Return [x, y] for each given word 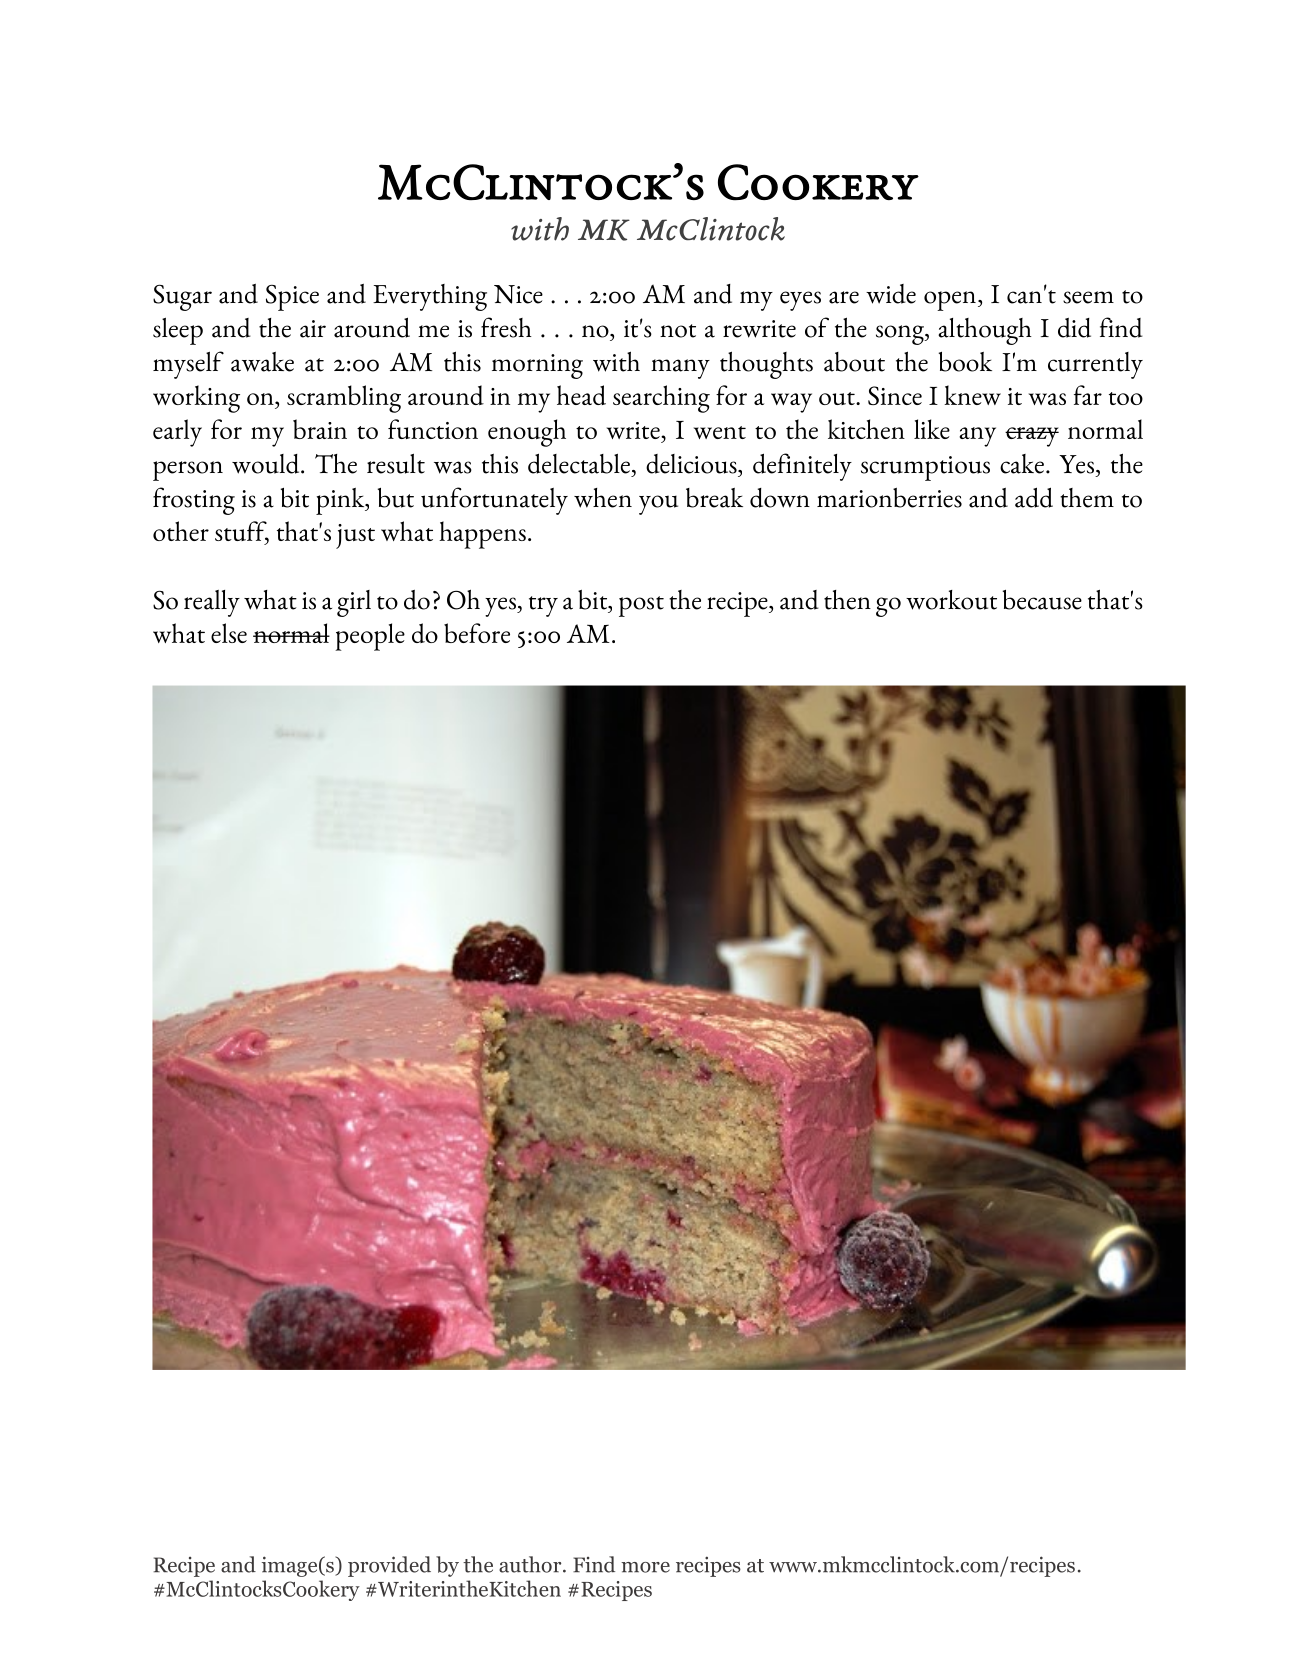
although [985, 331]
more [645, 1567]
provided [389, 1566]
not [678, 331]
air [313, 329]
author [531, 1564]
